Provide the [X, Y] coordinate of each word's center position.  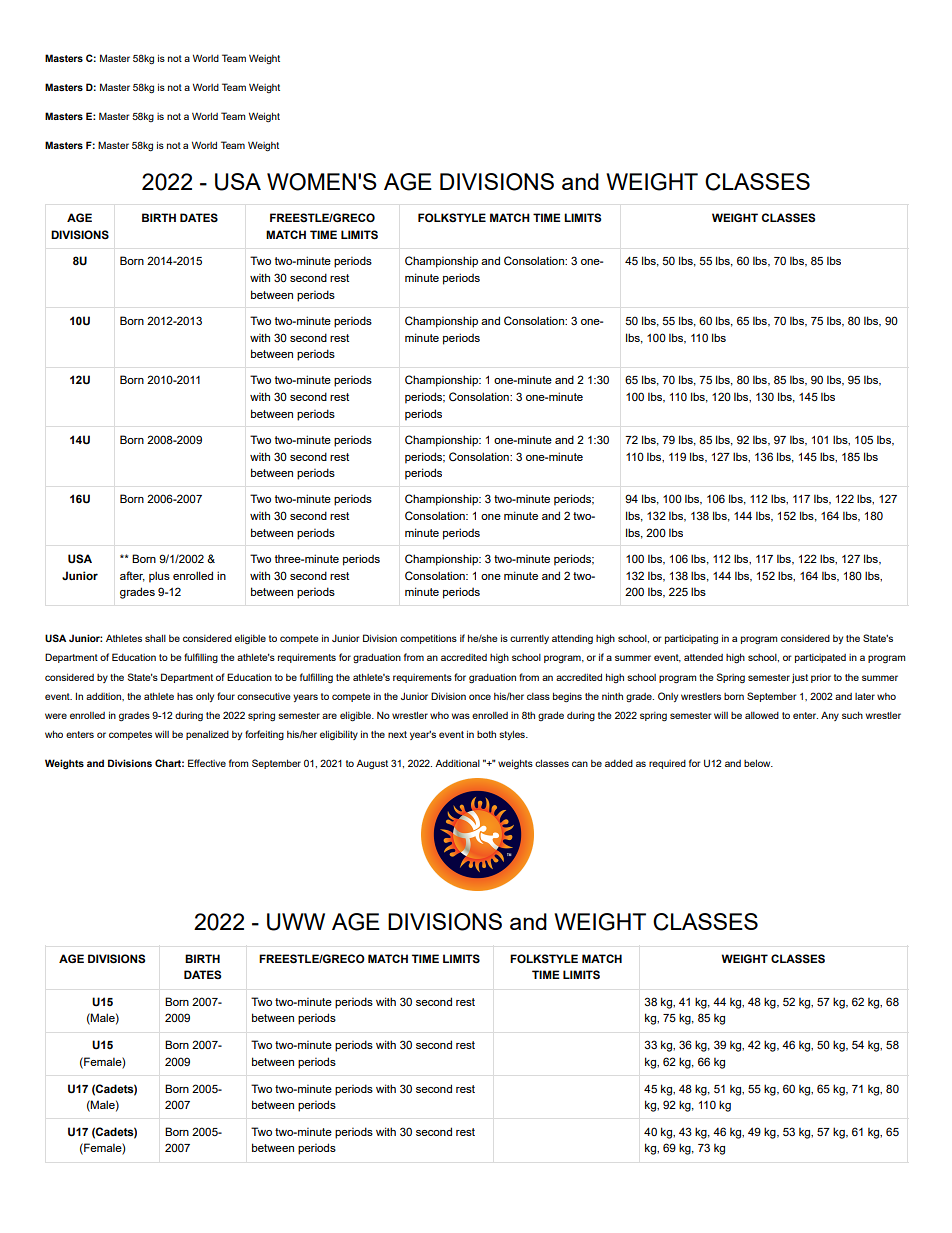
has [185, 696]
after [132, 576]
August [372, 765]
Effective [207, 763]
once [480, 697]
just [800, 678]
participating [691, 640]
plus [159, 577]
